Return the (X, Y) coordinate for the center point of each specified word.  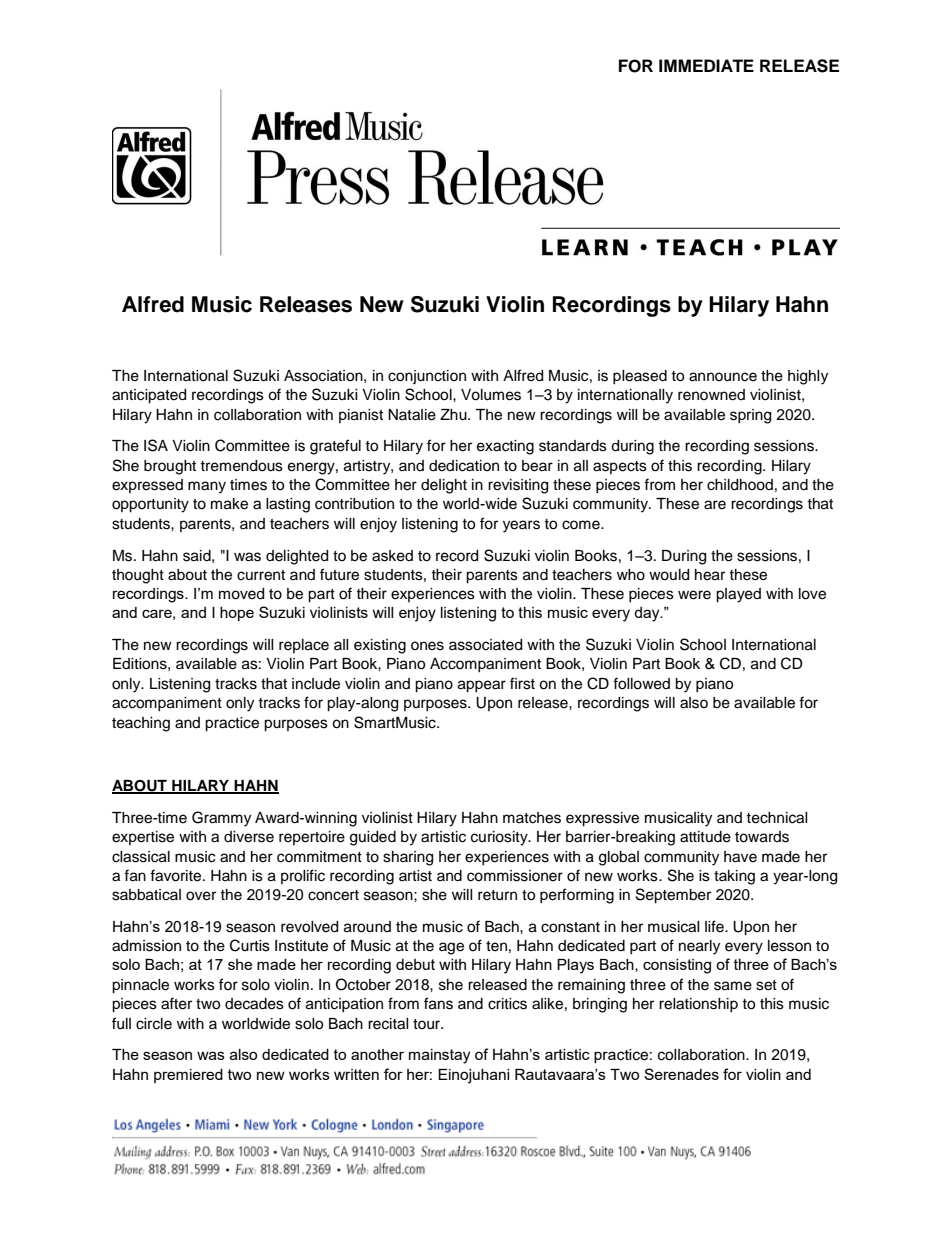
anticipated (149, 396)
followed (641, 683)
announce (723, 377)
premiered (188, 1076)
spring (750, 416)
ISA (156, 445)
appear (482, 686)
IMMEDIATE (706, 65)
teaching (141, 724)
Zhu (454, 415)
